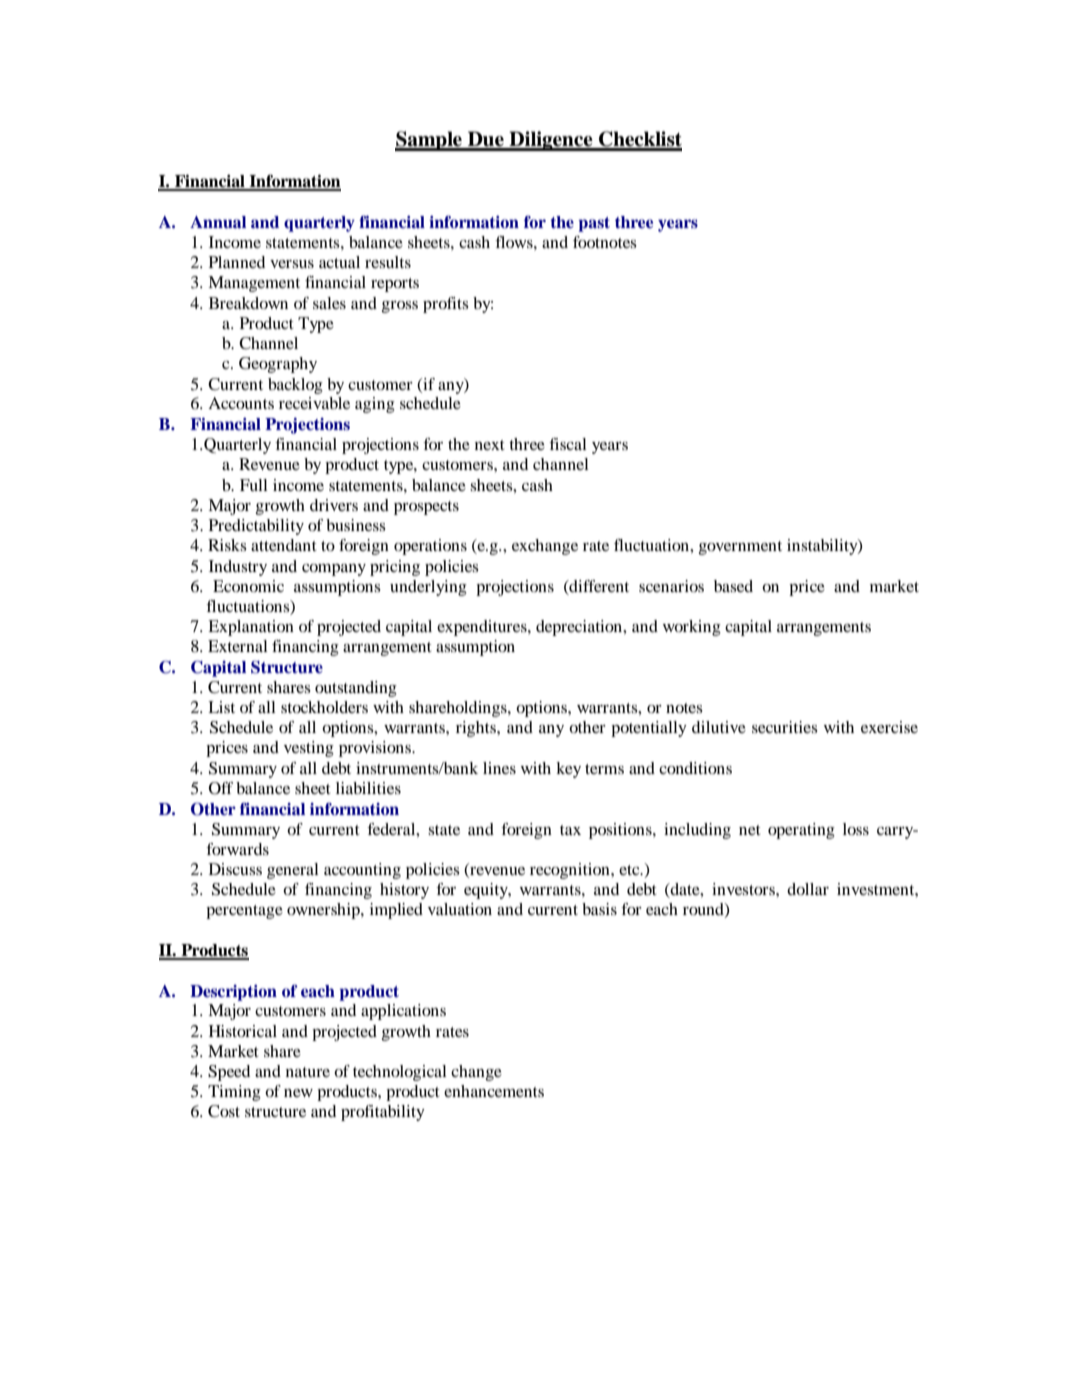 This page has width=1077, height=1393. What do you see at coordinates (298, 1093) in the page?
I see `new` at bounding box center [298, 1093].
